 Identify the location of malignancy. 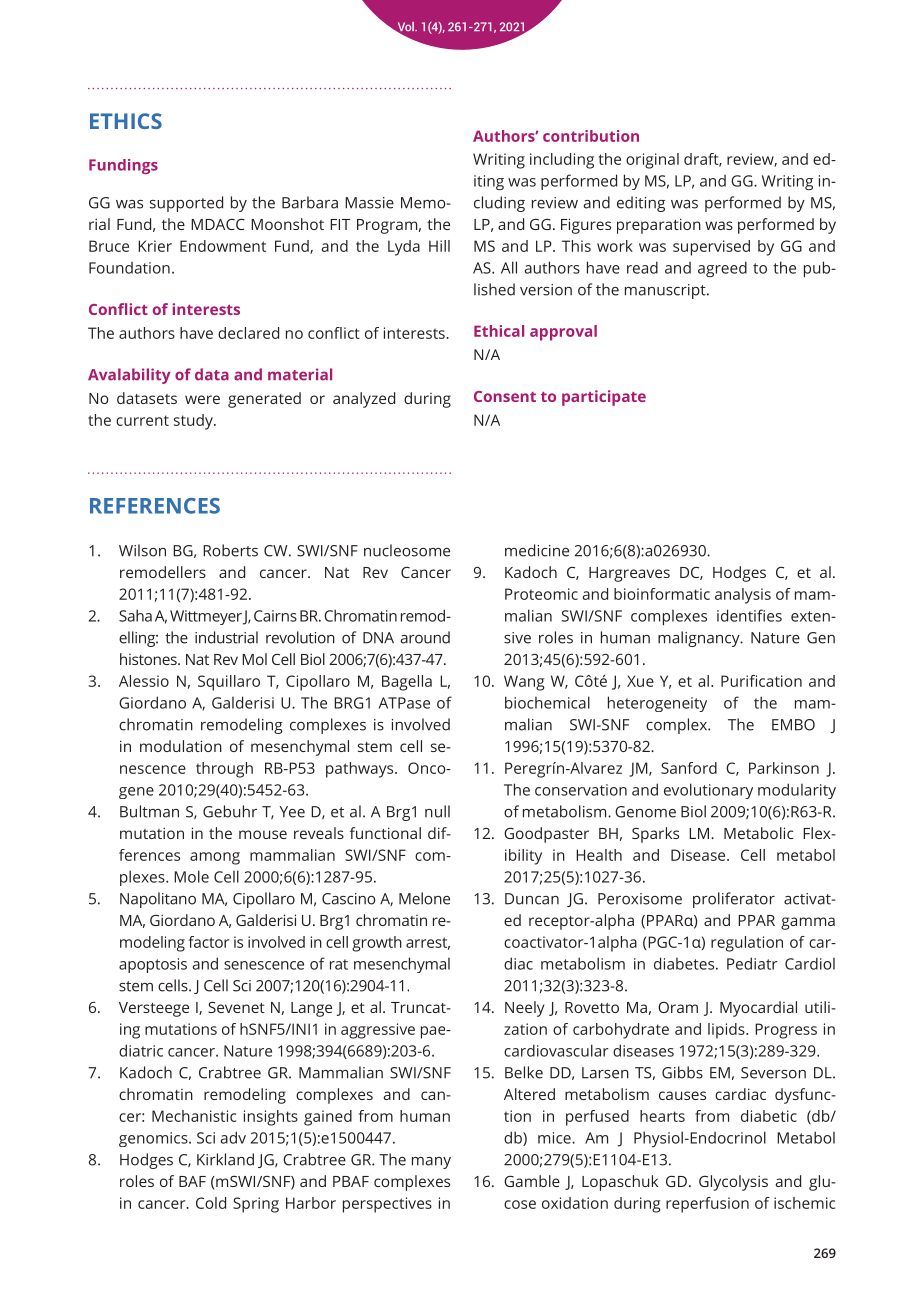
(700, 639).
